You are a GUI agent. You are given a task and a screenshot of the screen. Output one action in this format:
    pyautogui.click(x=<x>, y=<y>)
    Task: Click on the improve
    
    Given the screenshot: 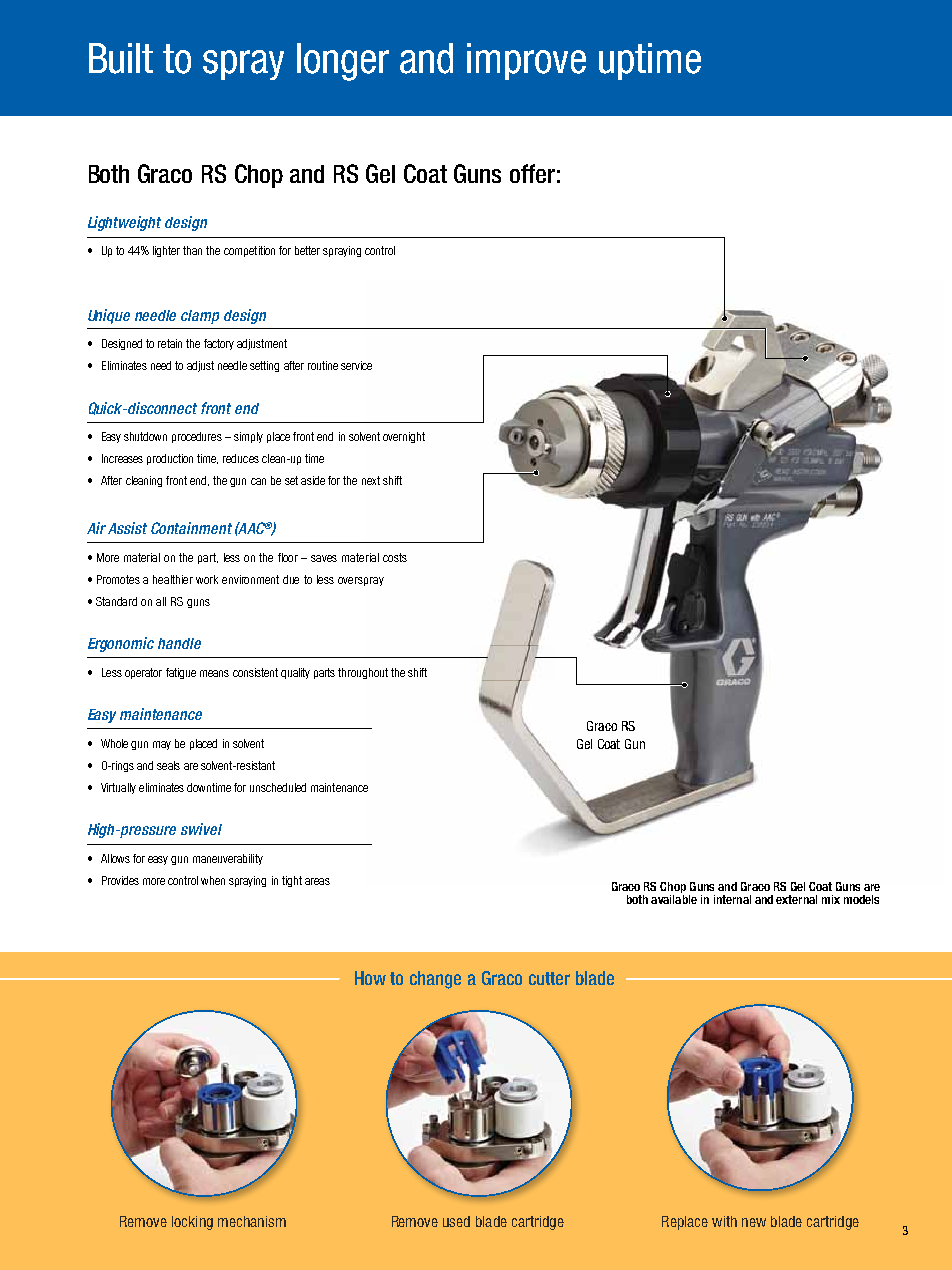 What is the action you would take?
    pyautogui.click(x=526, y=61)
